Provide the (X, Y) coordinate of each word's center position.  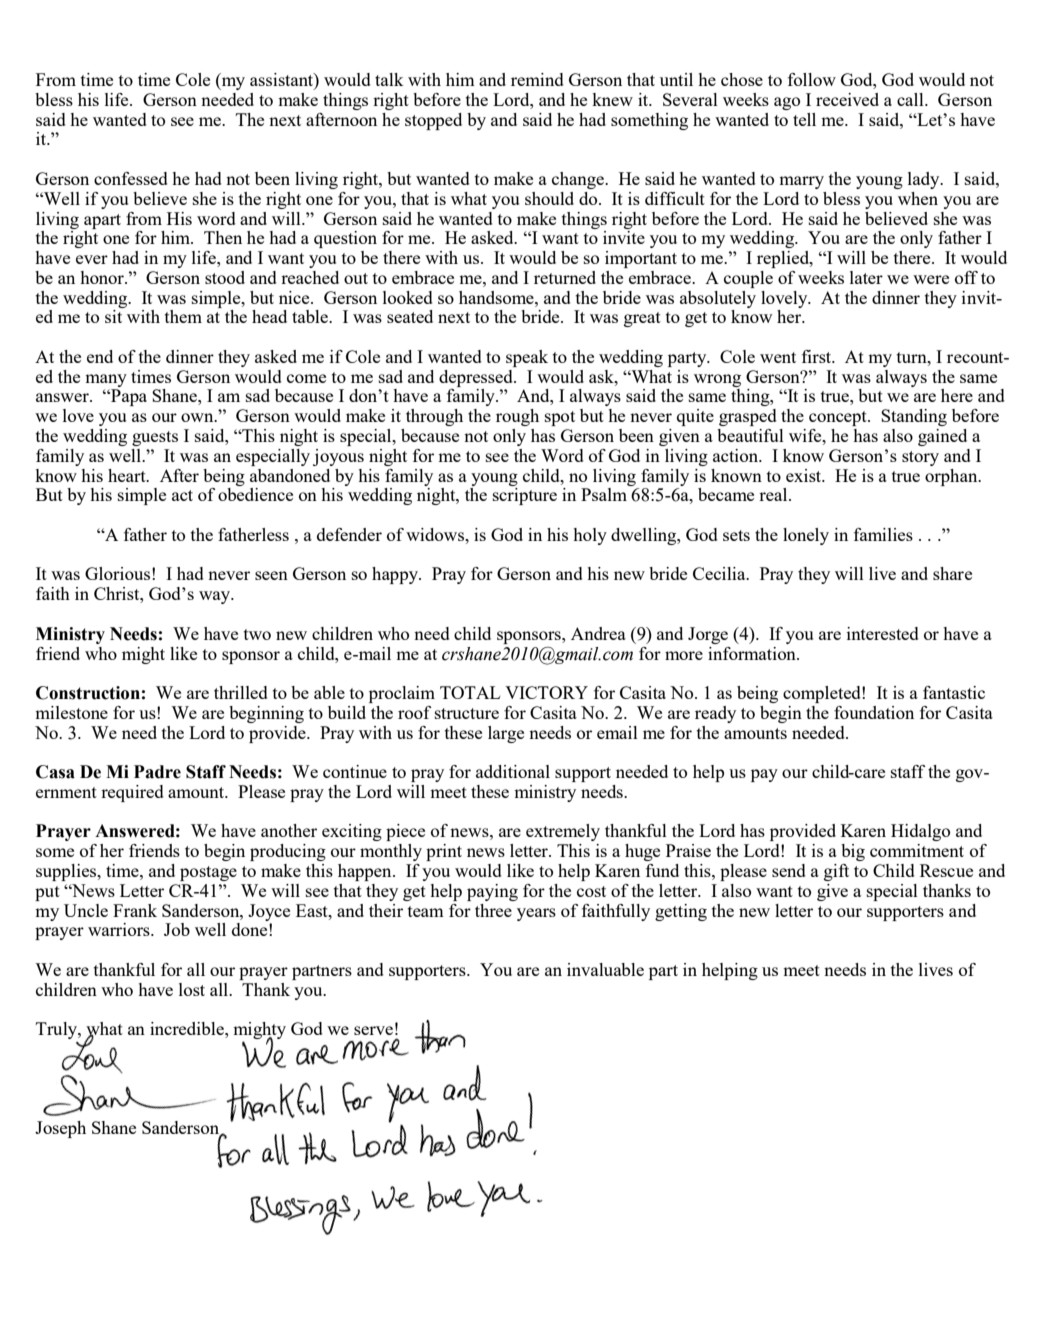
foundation (874, 712)
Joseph (60, 1129)
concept (839, 418)
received (847, 99)
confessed (131, 178)
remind (537, 79)
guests (155, 438)
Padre (157, 772)
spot (560, 418)
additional (513, 771)
